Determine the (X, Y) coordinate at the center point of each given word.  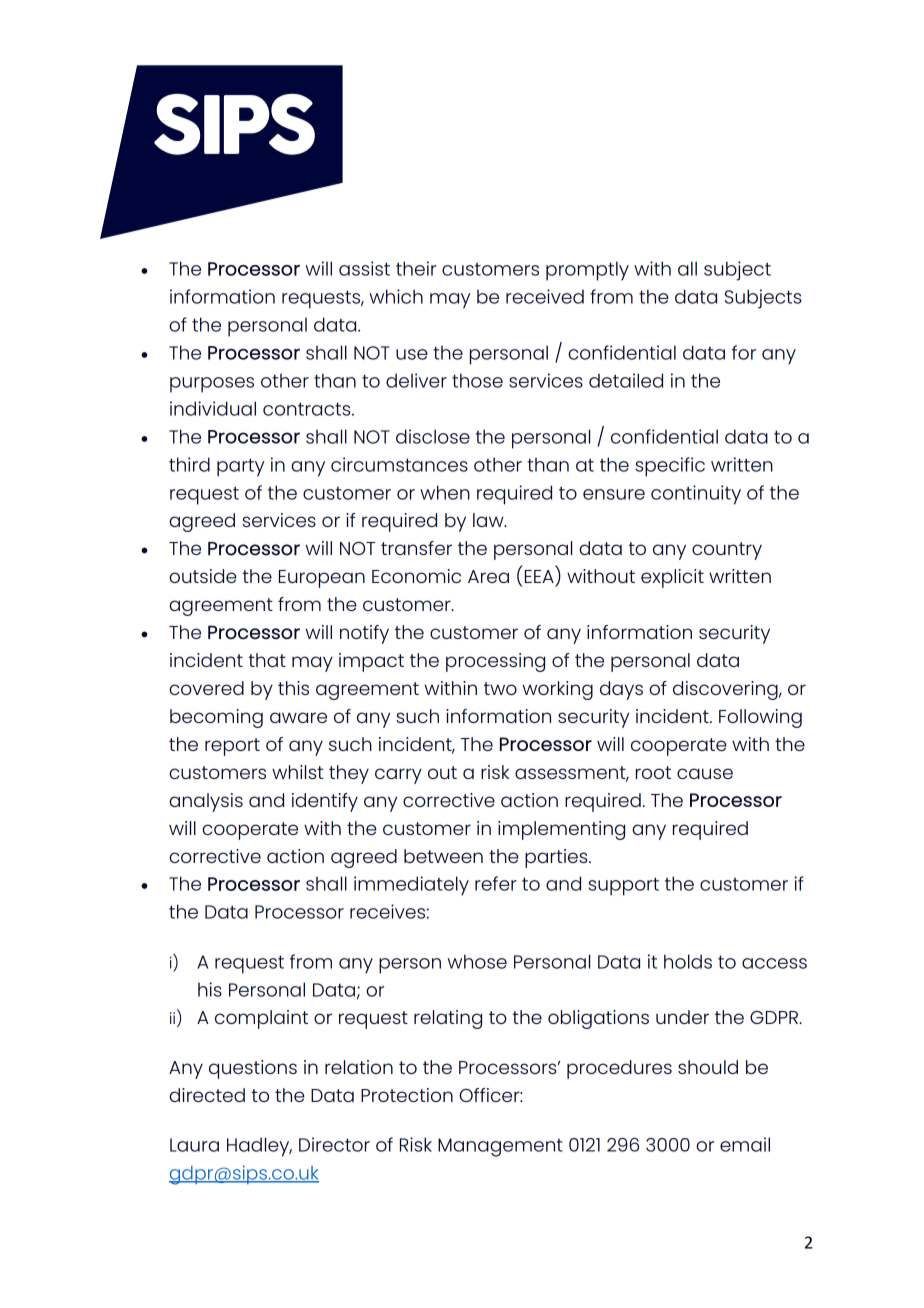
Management (500, 1147)
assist (364, 268)
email (745, 1144)
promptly (587, 271)
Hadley (259, 1147)
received (545, 296)
